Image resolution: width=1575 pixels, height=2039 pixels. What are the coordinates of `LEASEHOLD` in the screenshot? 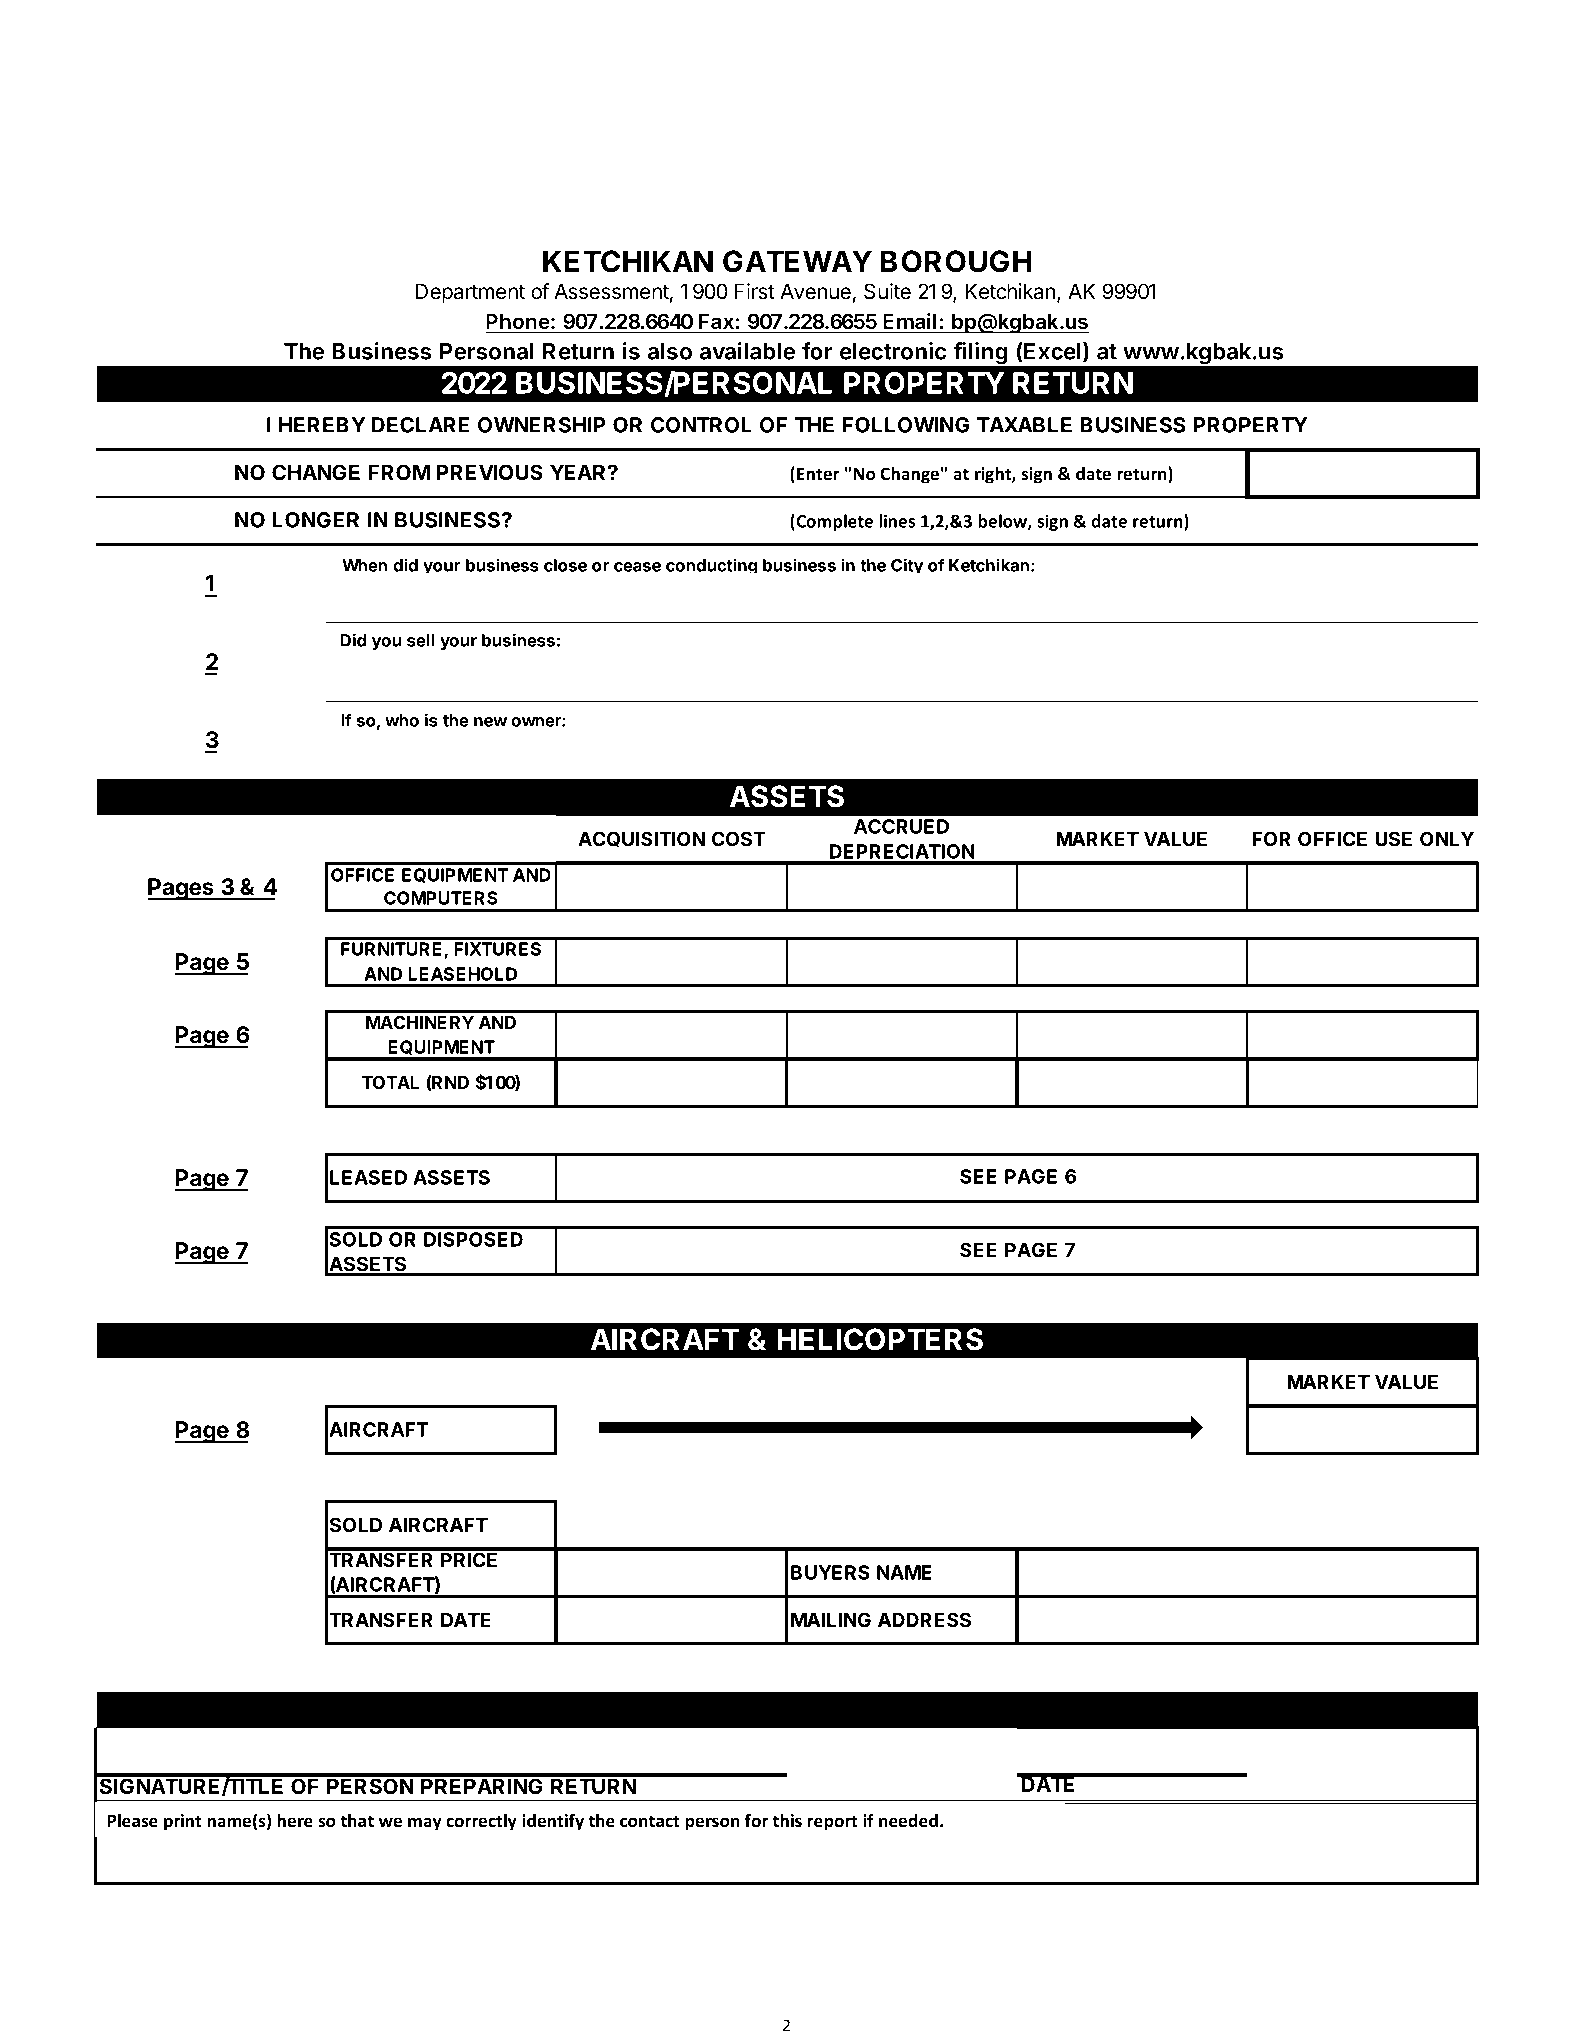 It's located at (462, 974).
